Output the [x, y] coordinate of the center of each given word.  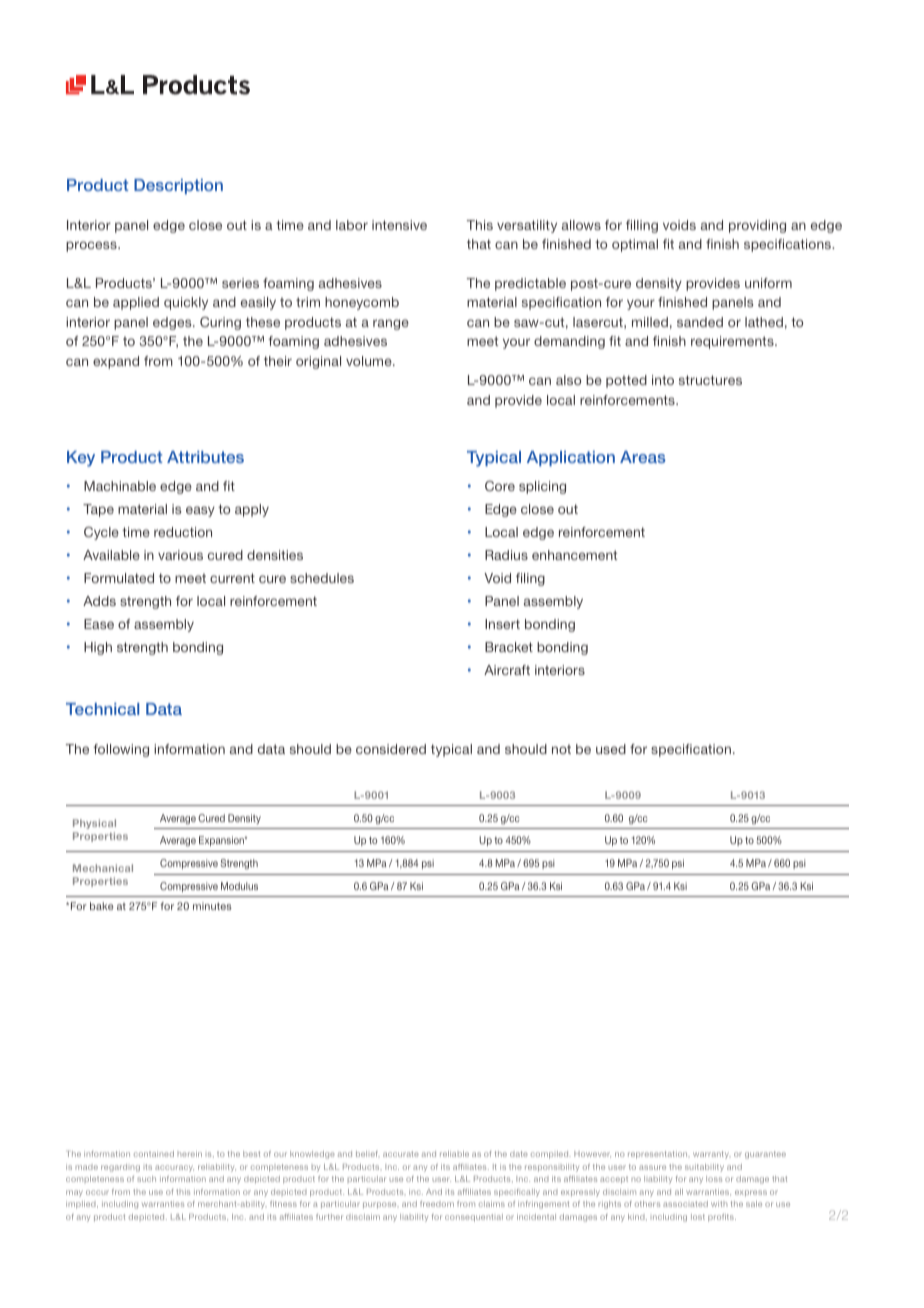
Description [178, 186]
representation [659, 1155]
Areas [643, 457]
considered [391, 749]
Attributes [205, 457]
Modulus [239, 886]
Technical [102, 709]
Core [500, 486]
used [611, 749]
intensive [399, 225]
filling [642, 226]
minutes [212, 906]
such [146, 1179]
